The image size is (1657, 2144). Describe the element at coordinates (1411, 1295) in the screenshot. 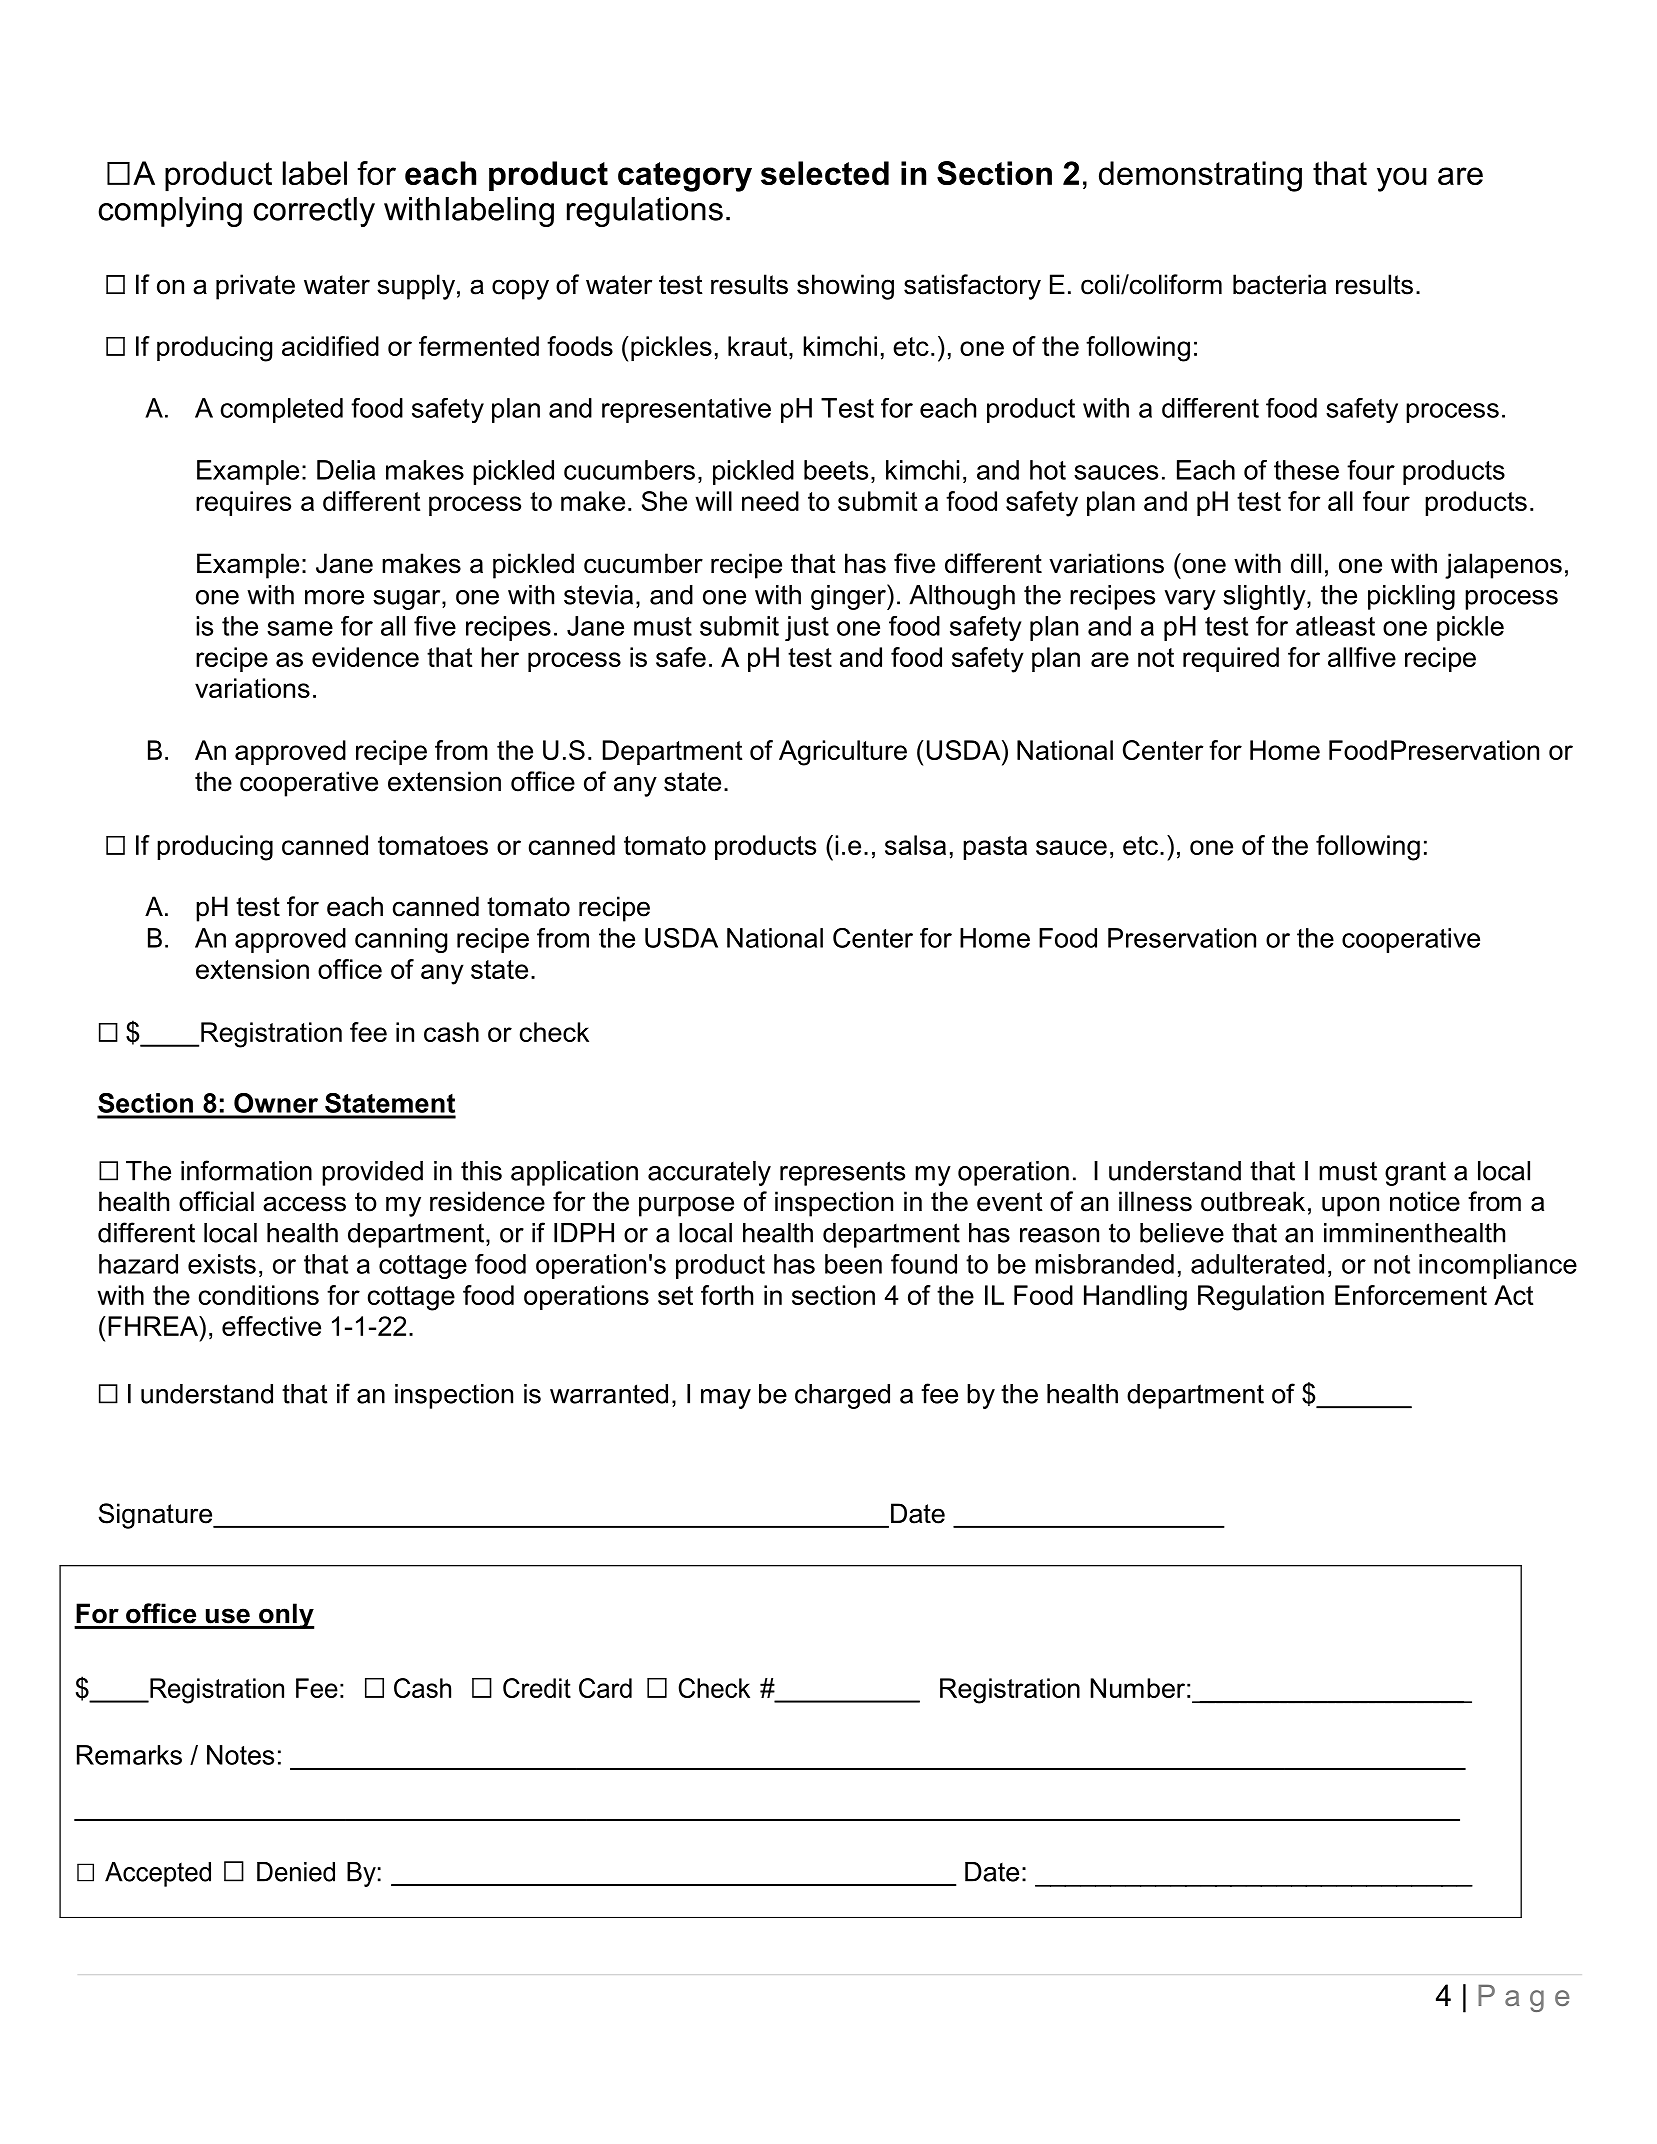

I see `Enforcement` at that location.
